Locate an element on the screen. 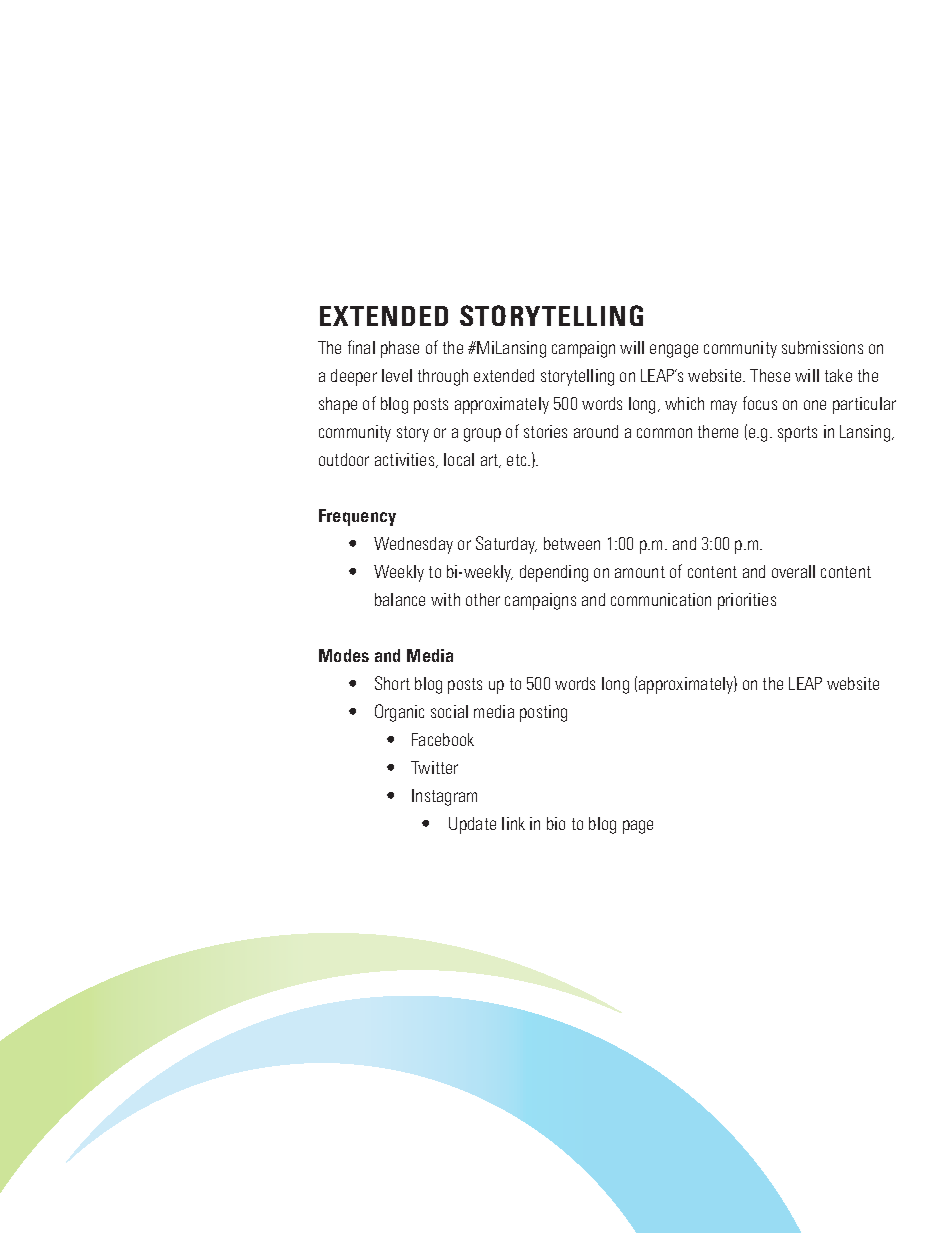 The image size is (952, 1233). phase is located at coordinates (400, 349).
